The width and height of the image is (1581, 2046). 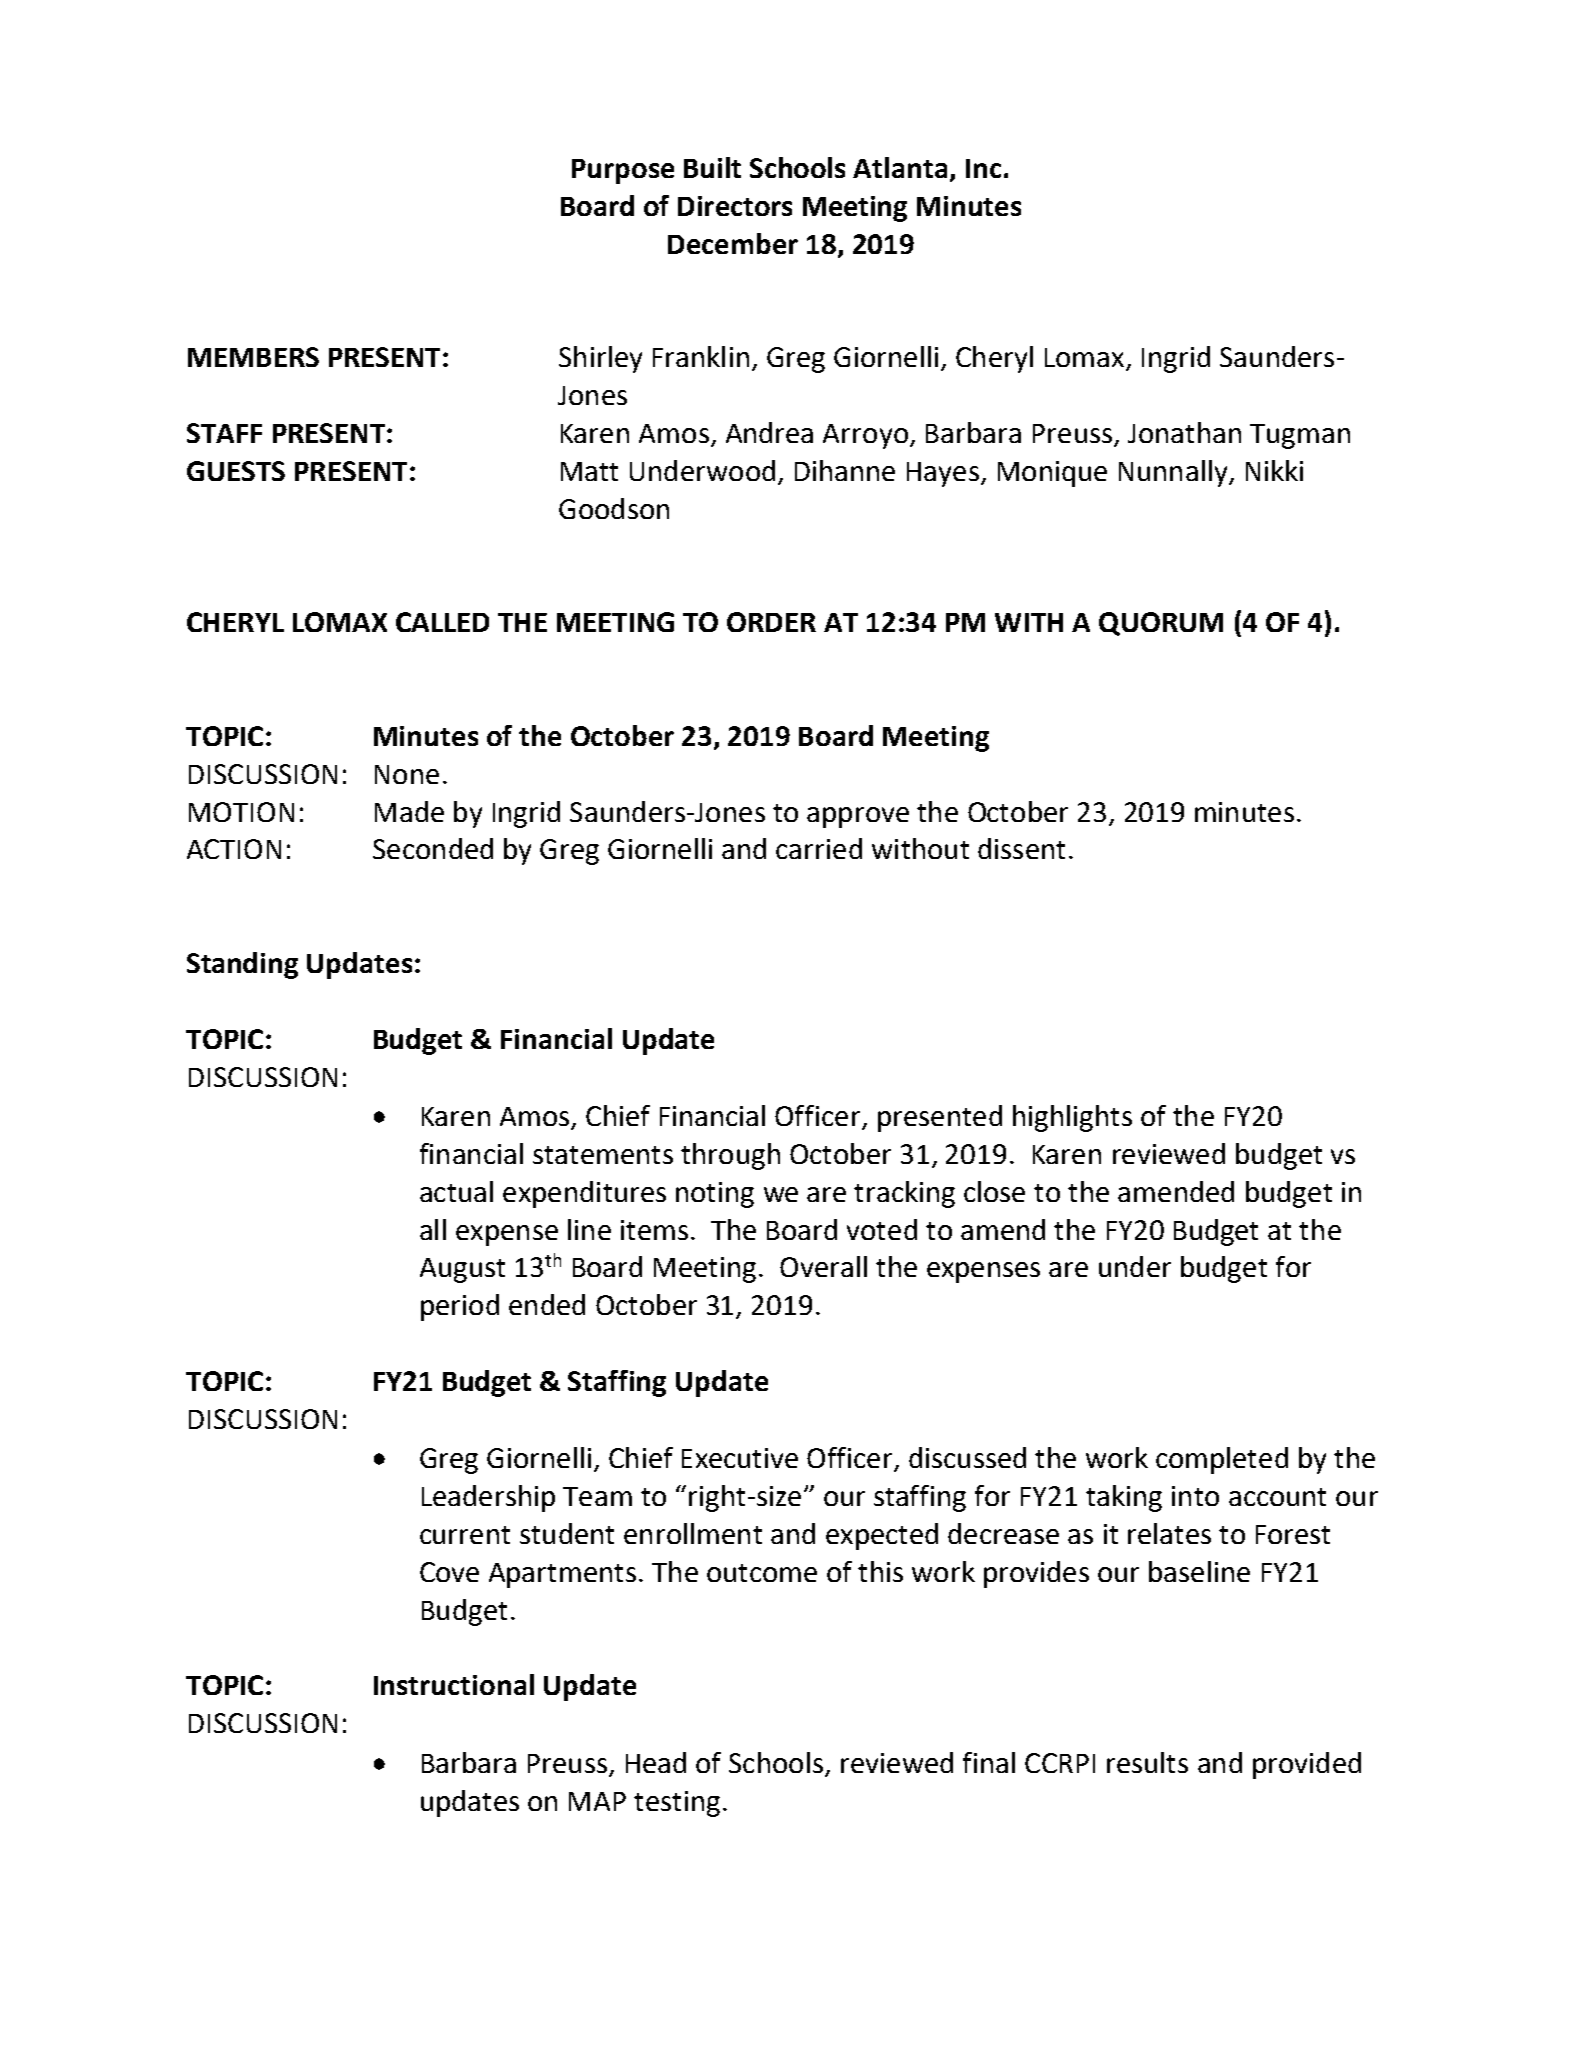 What do you see at coordinates (823, 1266) in the image?
I see `Overall` at bounding box center [823, 1266].
